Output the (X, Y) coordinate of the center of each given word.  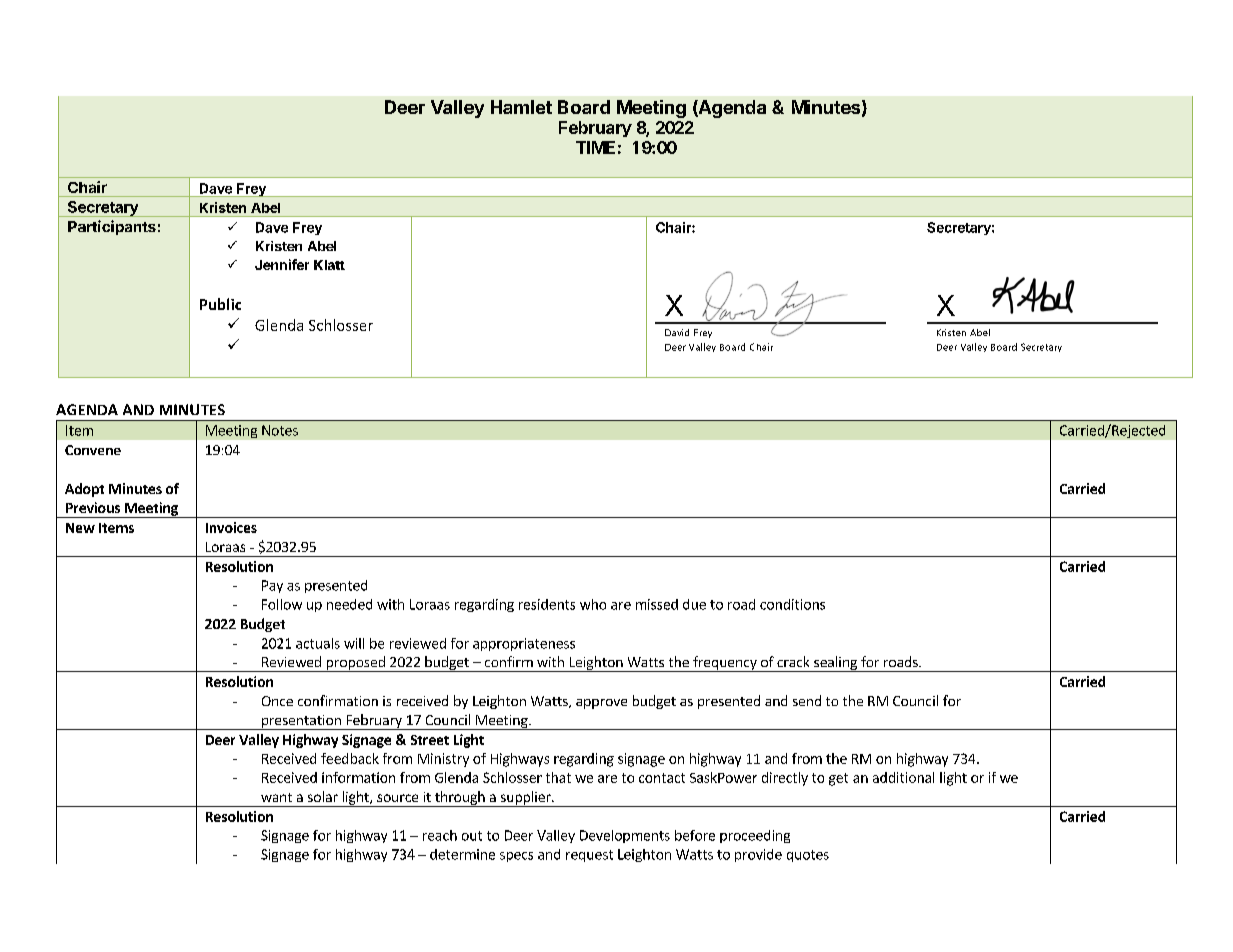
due (694, 604)
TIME (595, 147)
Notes (280, 430)
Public (220, 304)
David (677, 332)
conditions (792, 604)
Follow (282, 604)
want (276, 797)
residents (547, 604)
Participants (112, 227)
